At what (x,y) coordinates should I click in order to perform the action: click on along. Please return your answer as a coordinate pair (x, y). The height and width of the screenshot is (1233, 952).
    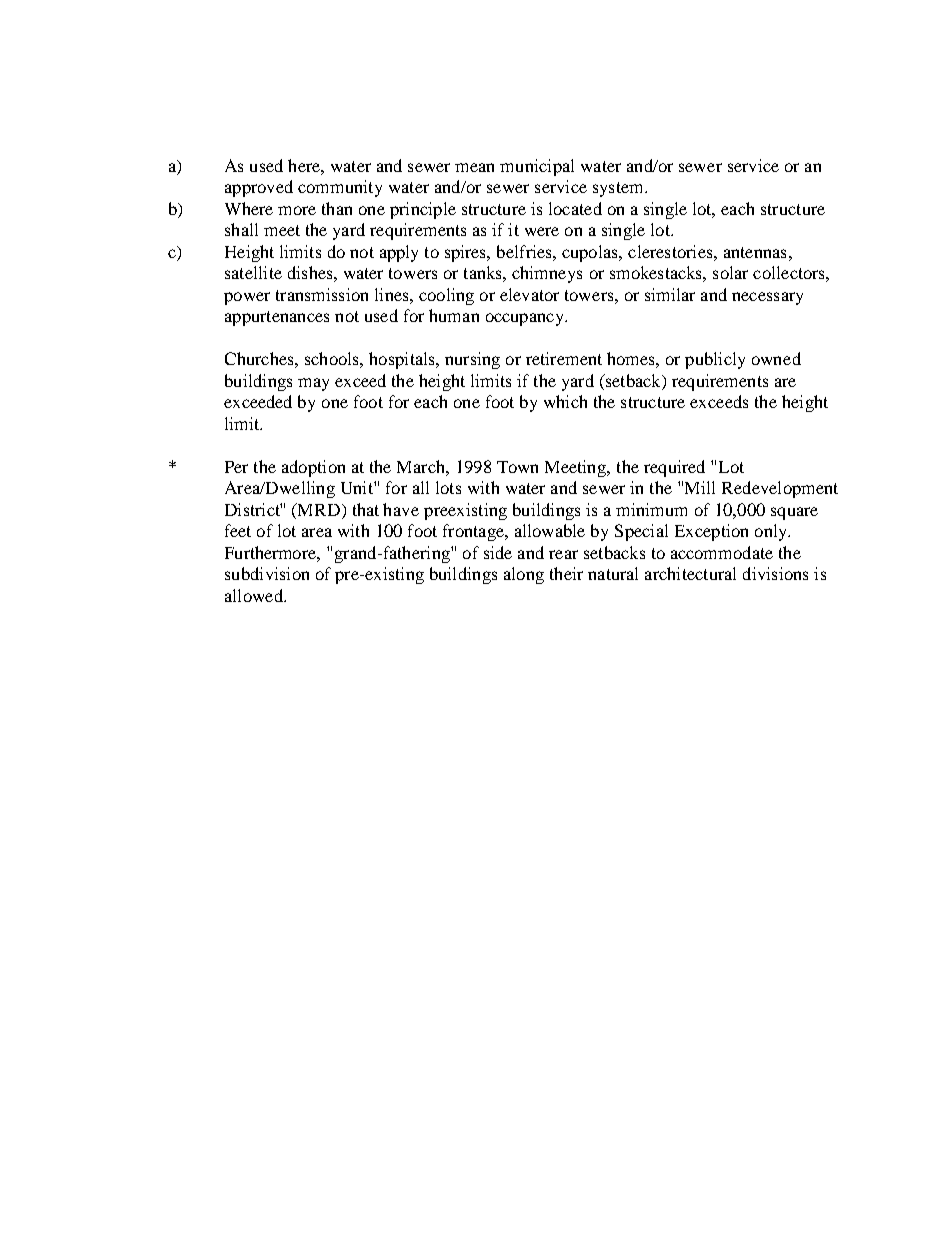
    Looking at the image, I should click on (524, 575).
